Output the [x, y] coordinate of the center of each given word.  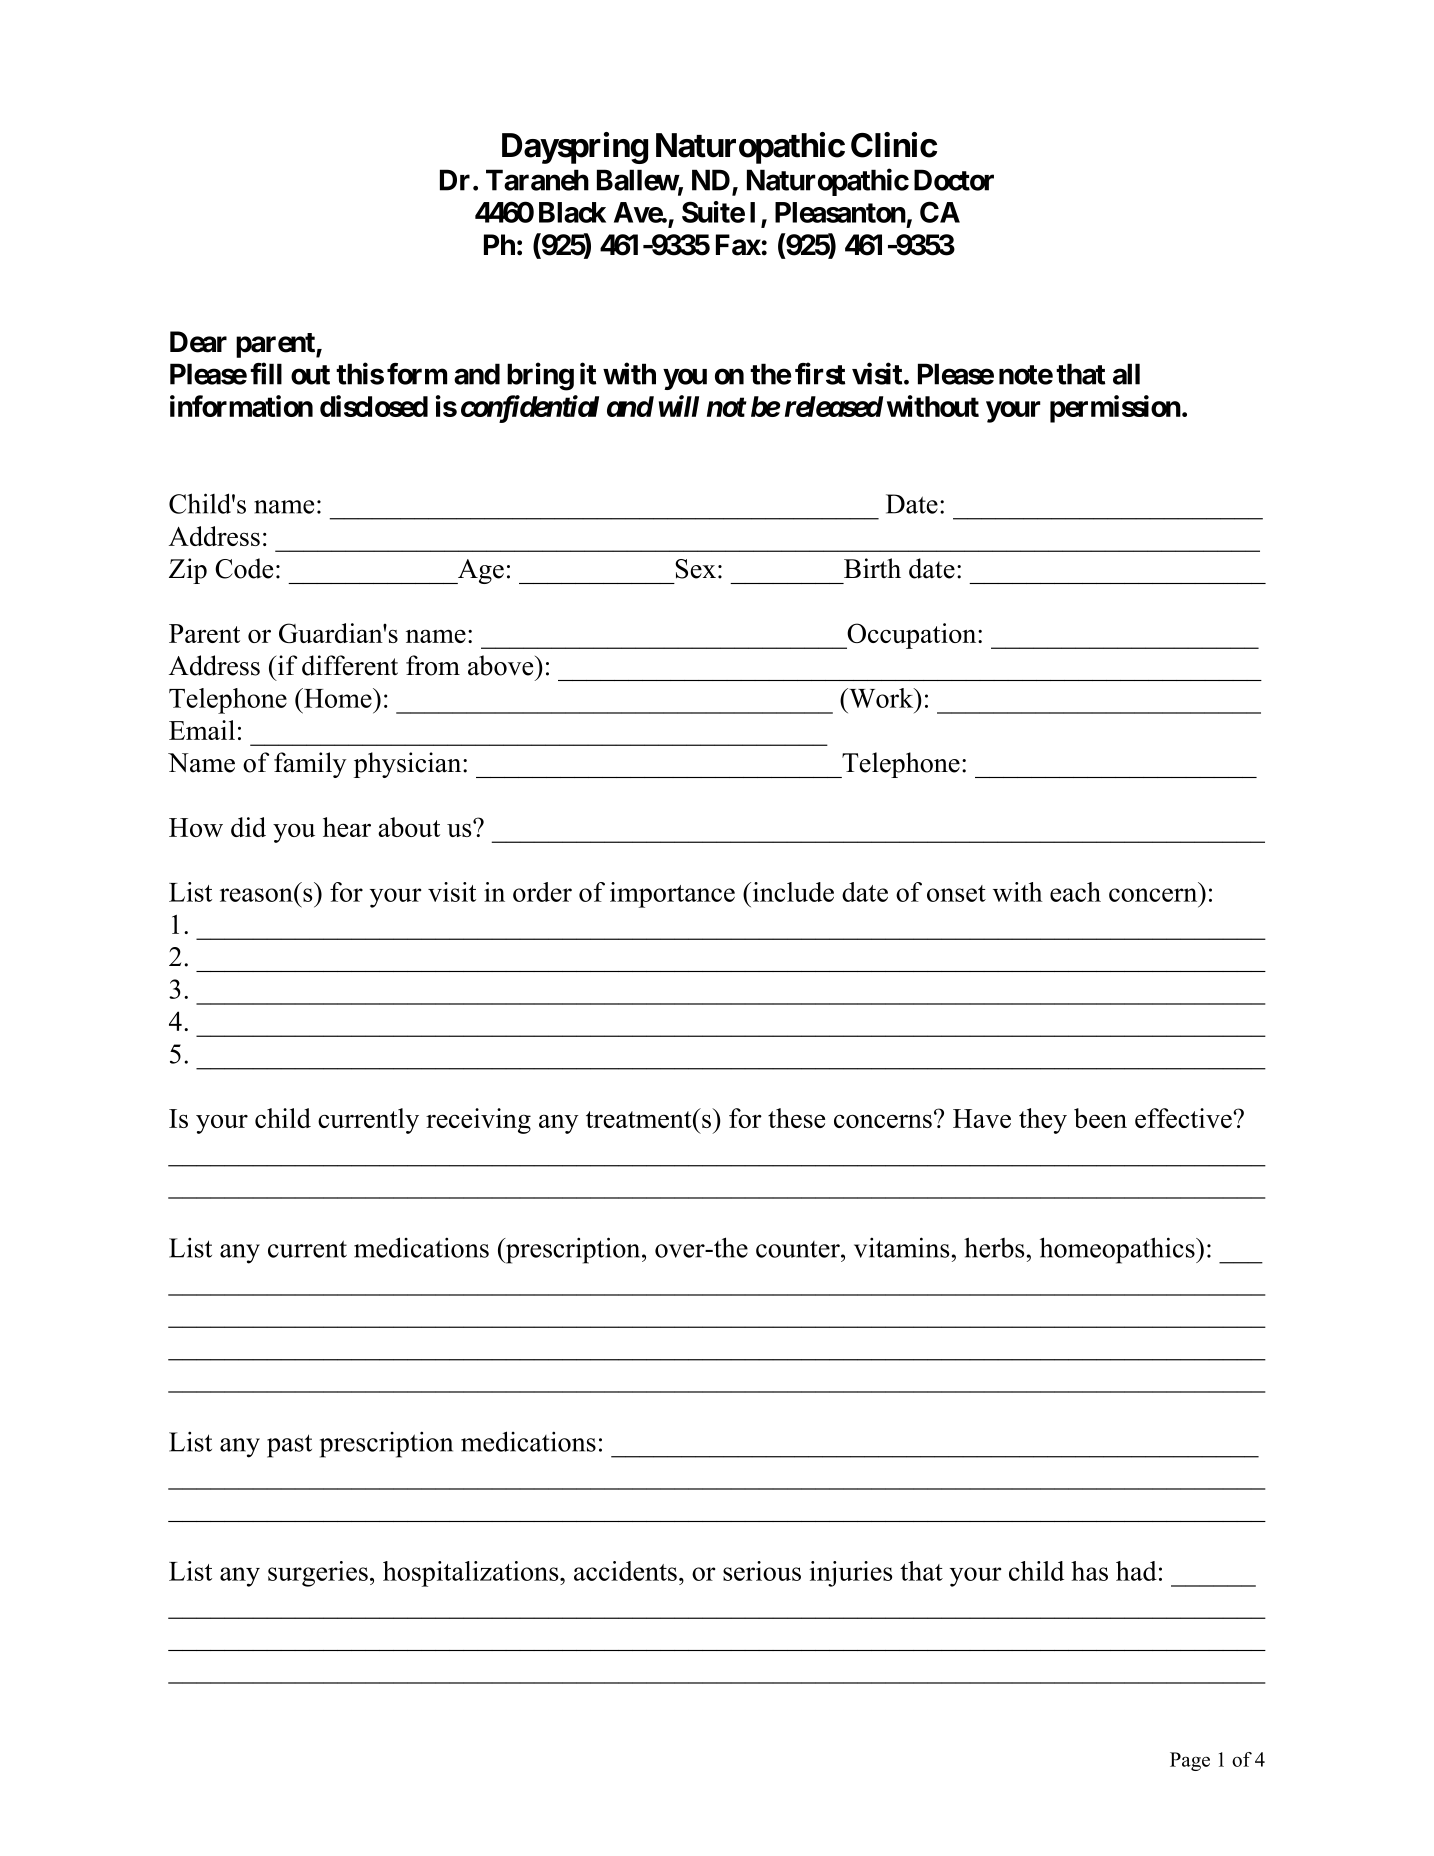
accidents [625, 1571]
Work [881, 698]
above [502, 665]
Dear [198, 342]
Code [244, 568]
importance [672, 895]
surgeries [318, 1574]
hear [347, 827]
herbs [994, 1247]
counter [799, 1249]
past [289, 1446]
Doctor [954, 180]
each [1075, 892]
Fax [738, 245]
